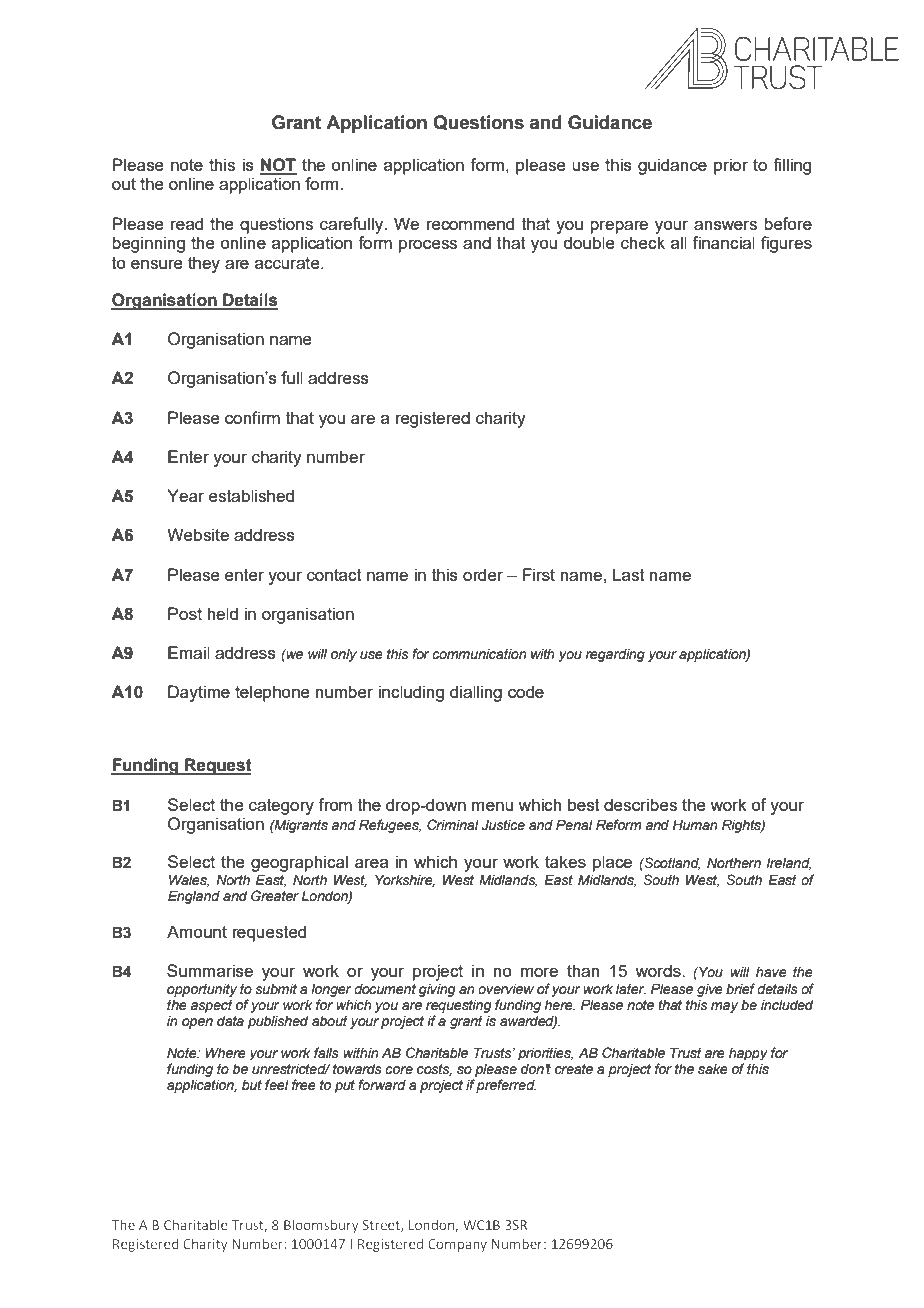 The image size is (924, 1308). What do you see at coordinates (629, 574) in the document?
I see `Last` at bounding box center [629, 574].
